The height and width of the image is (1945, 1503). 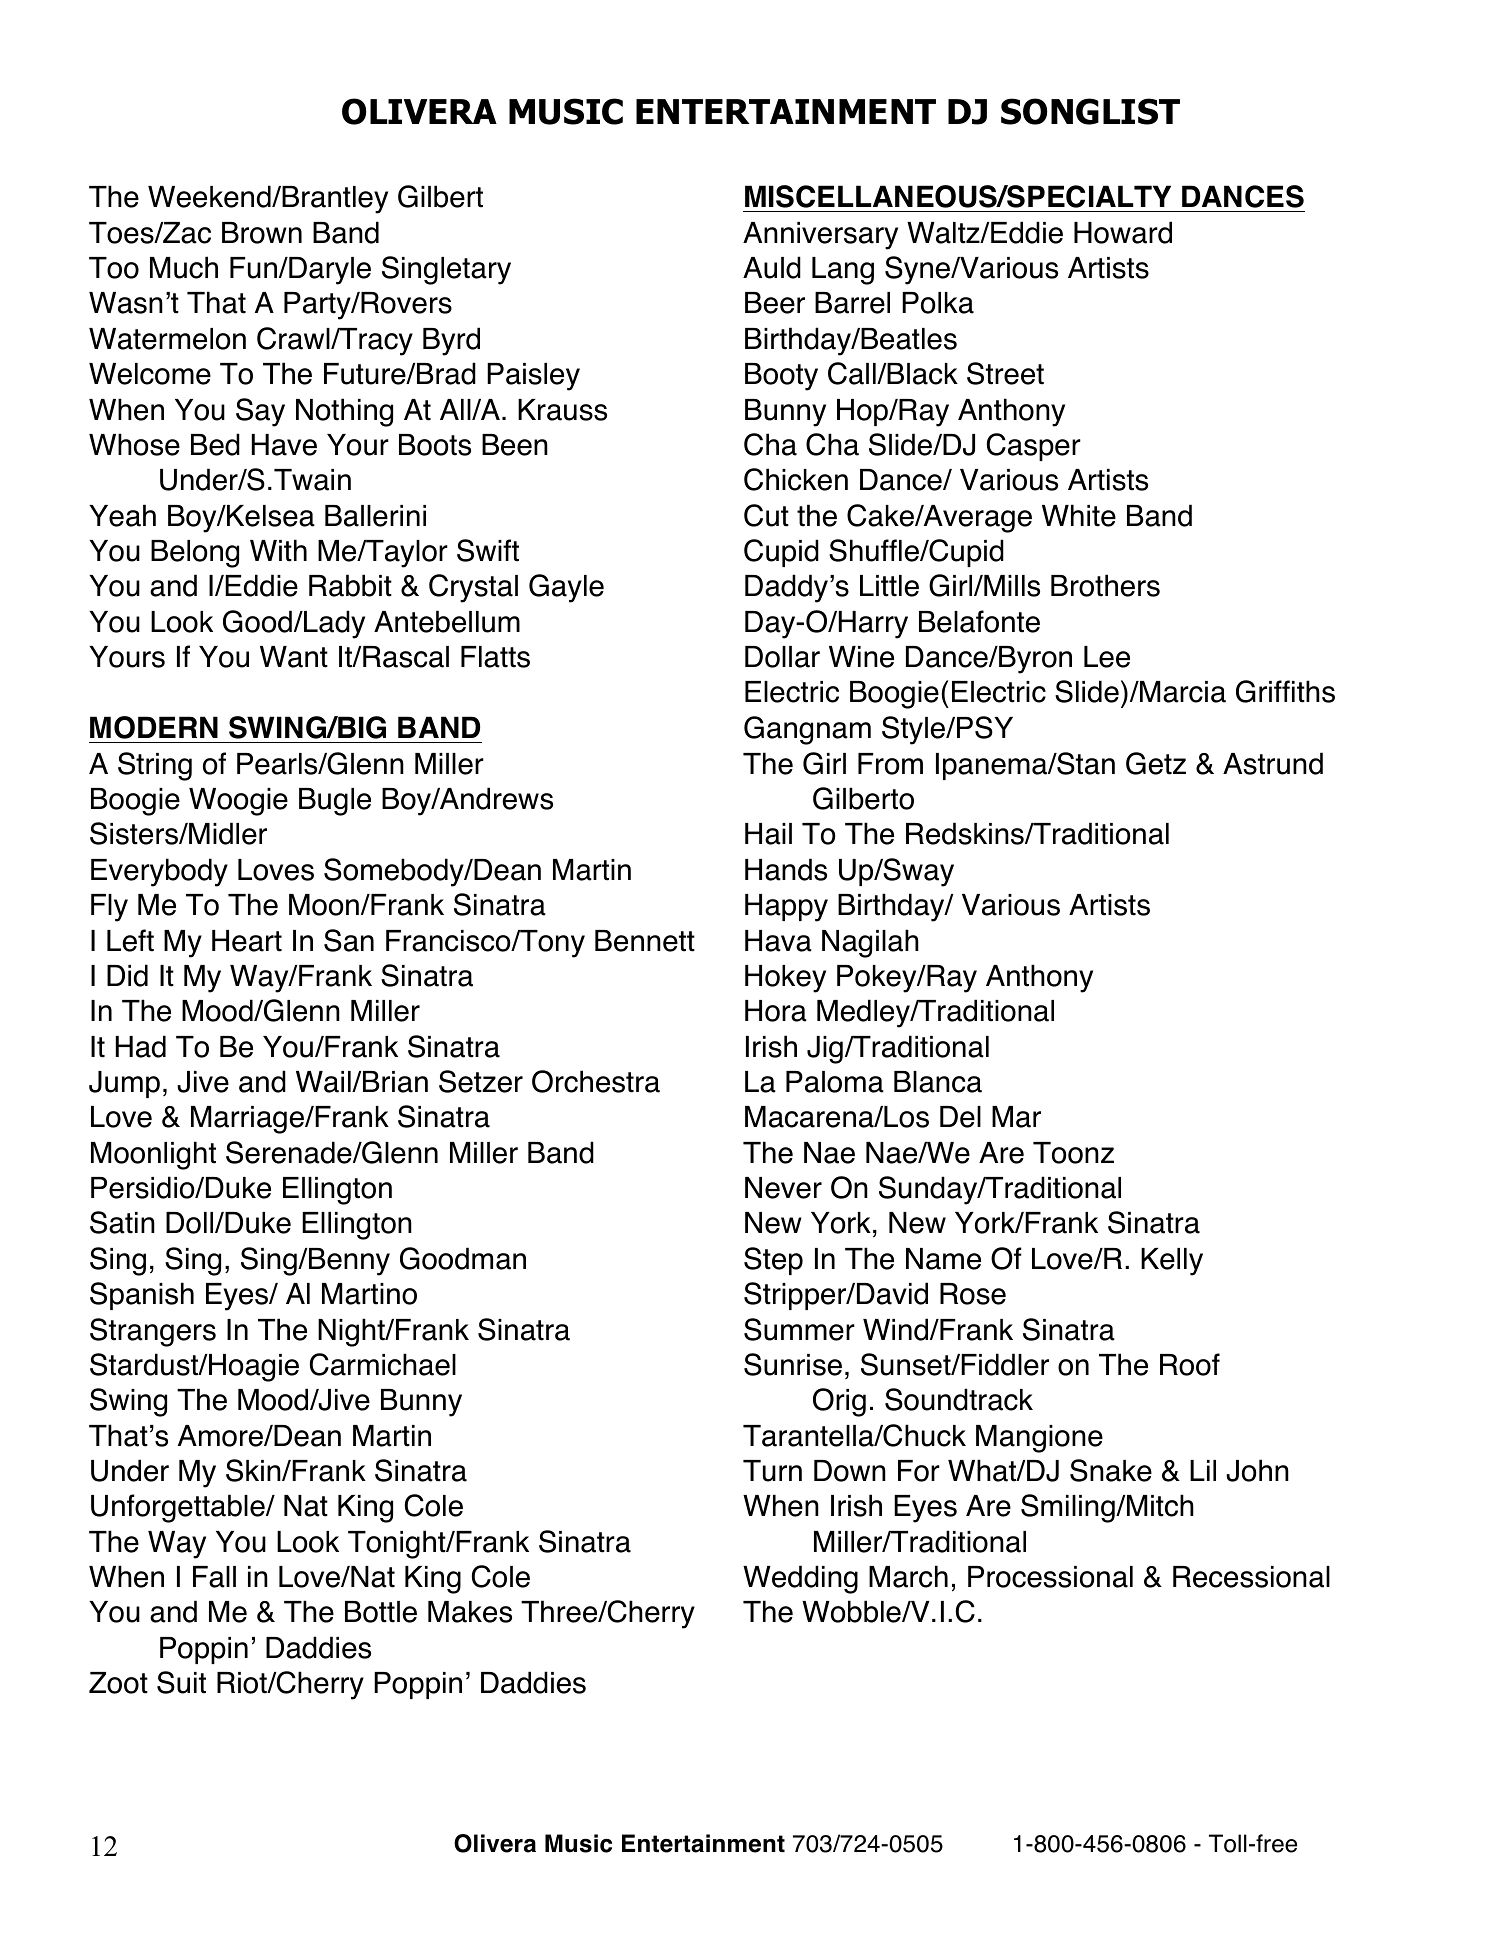 I want to click on Wedding, so click(x=800, y=1579).
